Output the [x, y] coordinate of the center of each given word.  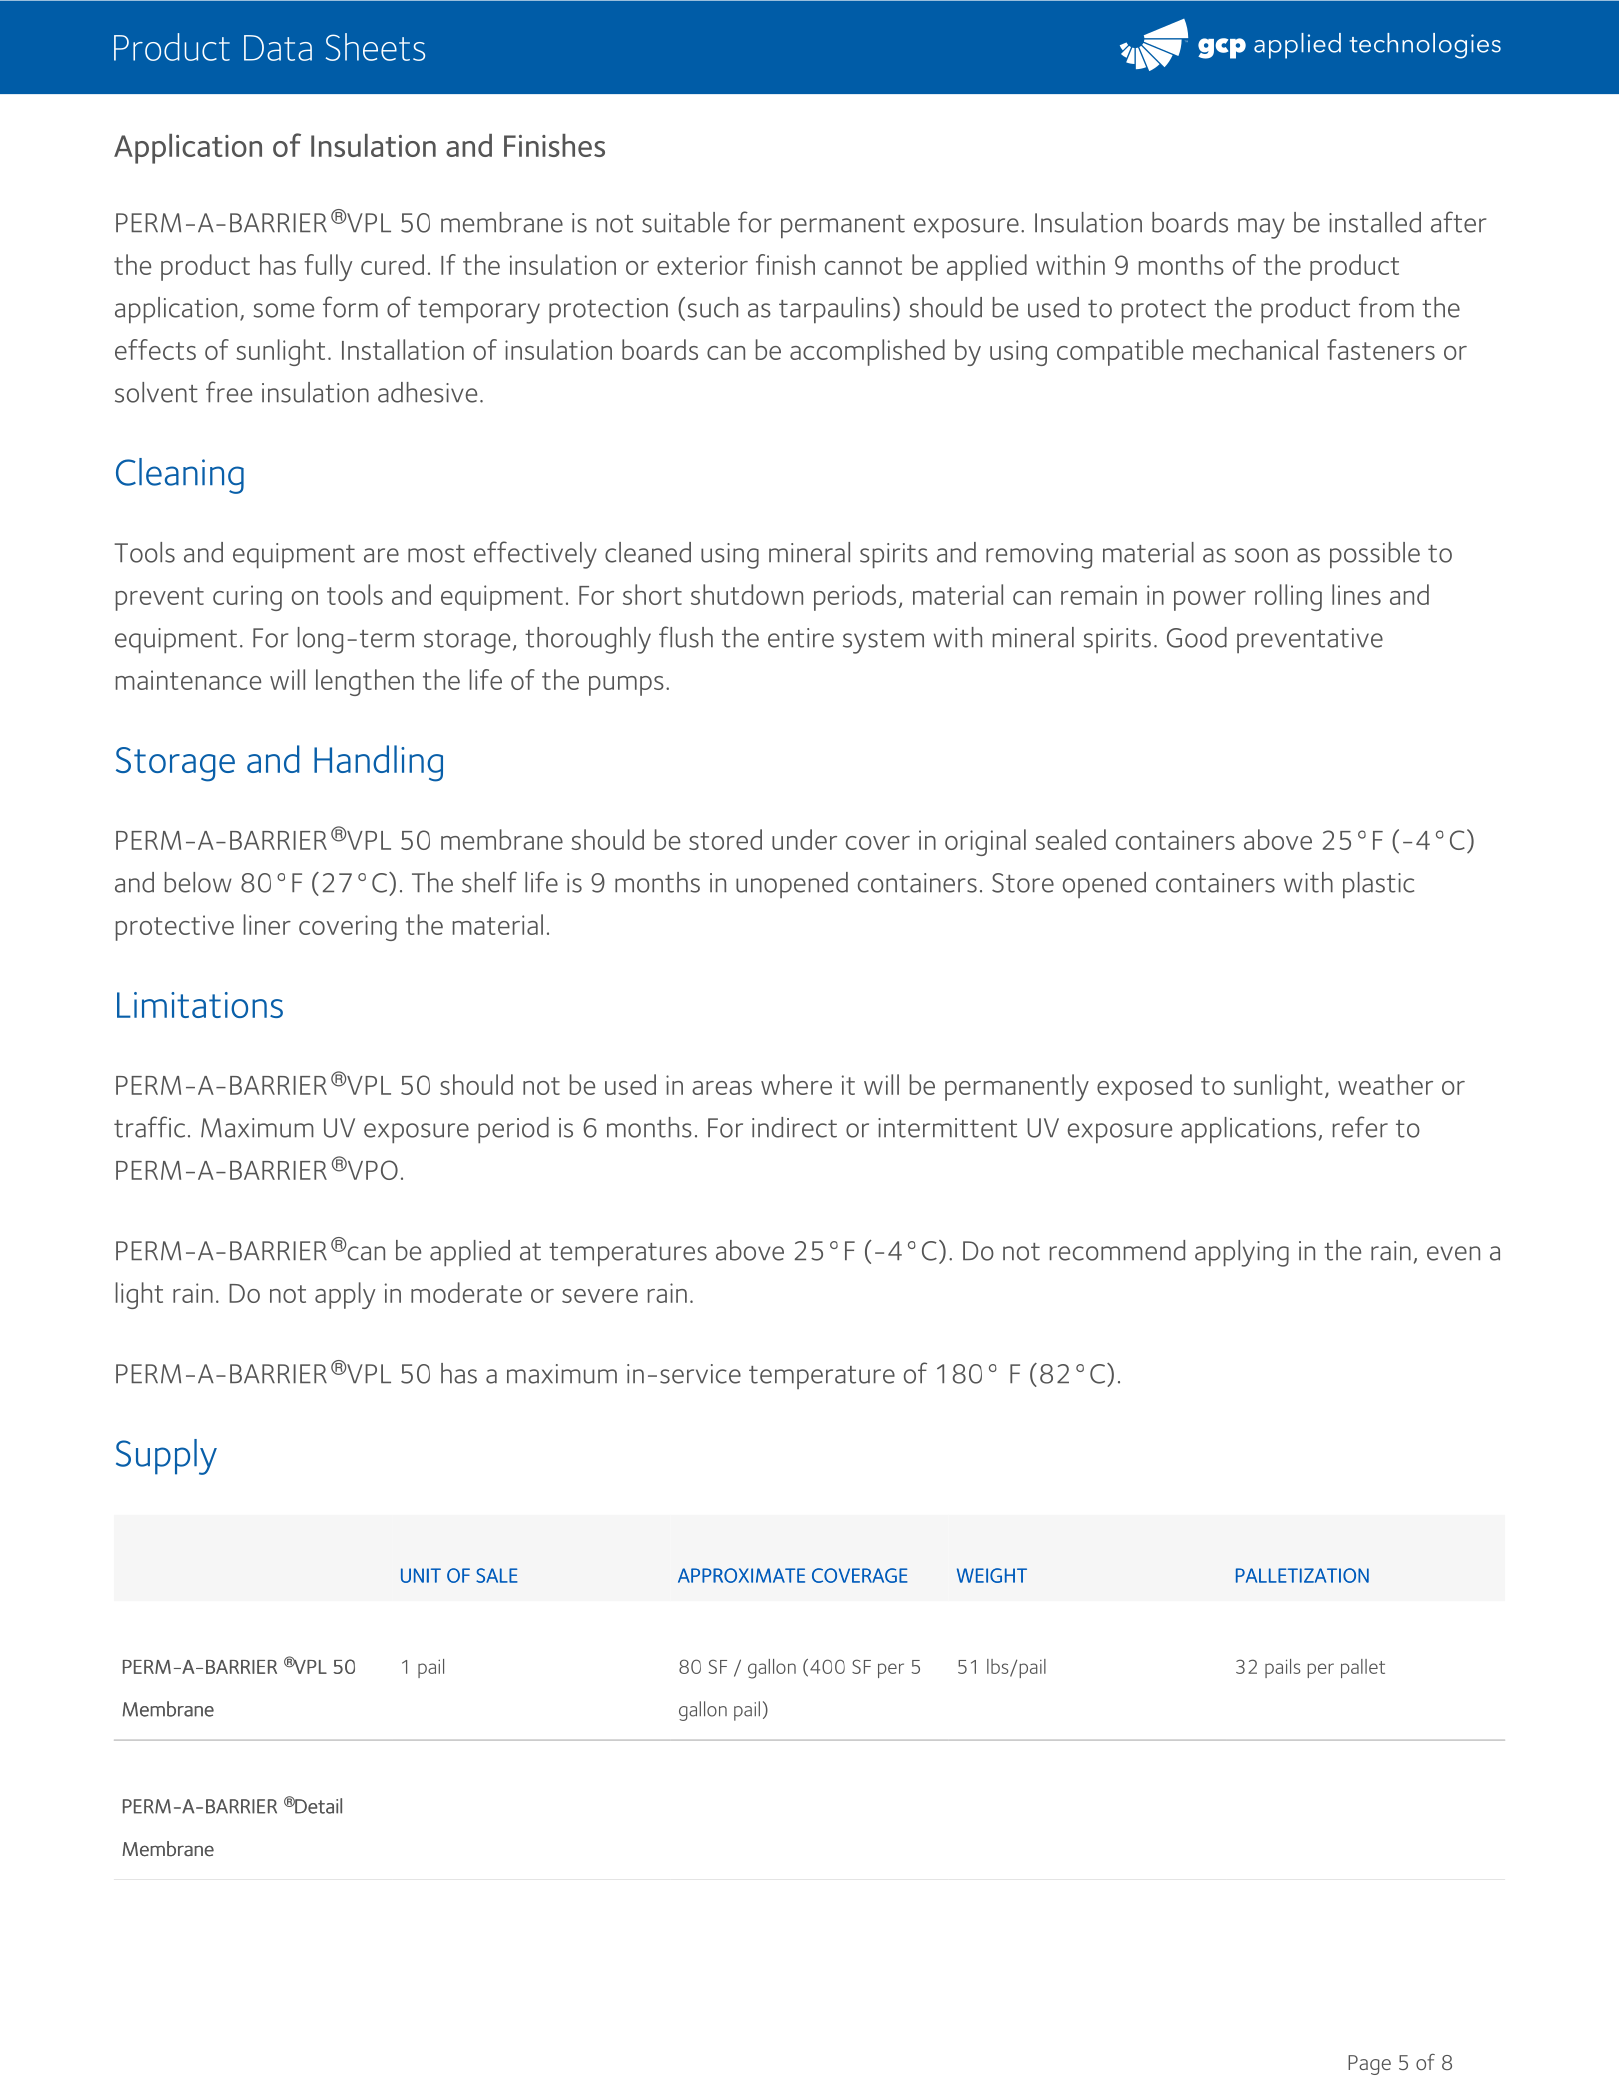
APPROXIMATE [741, 1575]
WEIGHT [992, 1575]
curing [247, 598]
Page [1369, 2065]
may [1261, 228]
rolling [1288, 597]
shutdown [747, 594]
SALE [497, 1575]
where [796, 1084]
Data [278, 48]
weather [1385, 1084]
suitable [686, 222]
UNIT [421, 1575]
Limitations [200, 1005]
